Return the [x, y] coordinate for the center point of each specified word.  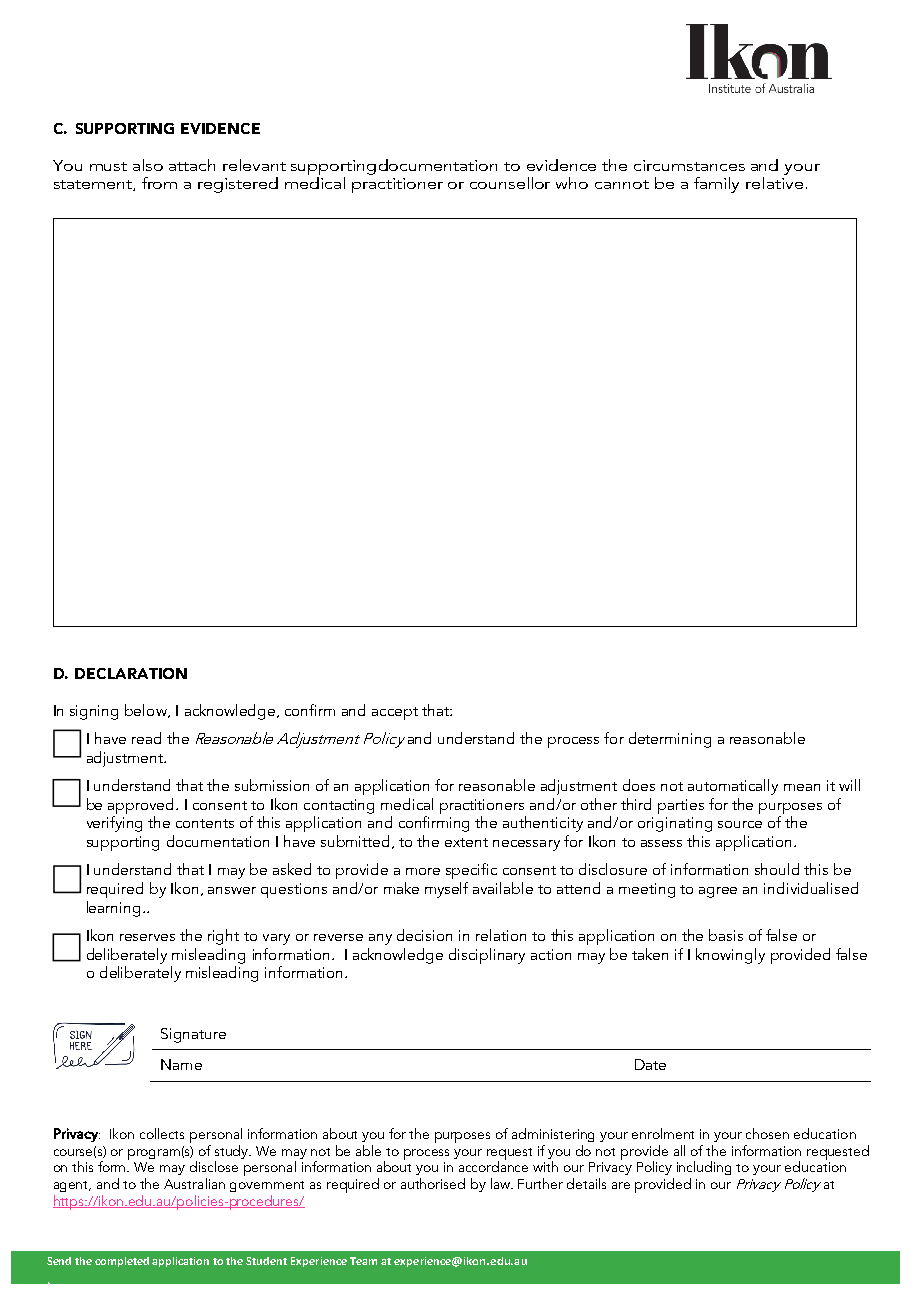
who [572, 183]
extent [466, 842]
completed [122, 1262]
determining [670, 740]
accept [395, 713]
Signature [193, 1035]
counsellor [510, 183]
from [159, 183]
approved [142, 806]
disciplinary [487, 956]
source [740, 824]
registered [238, 185]
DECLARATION [131, 673]
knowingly [730, 956]
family [716, 185]
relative [774, 183]
